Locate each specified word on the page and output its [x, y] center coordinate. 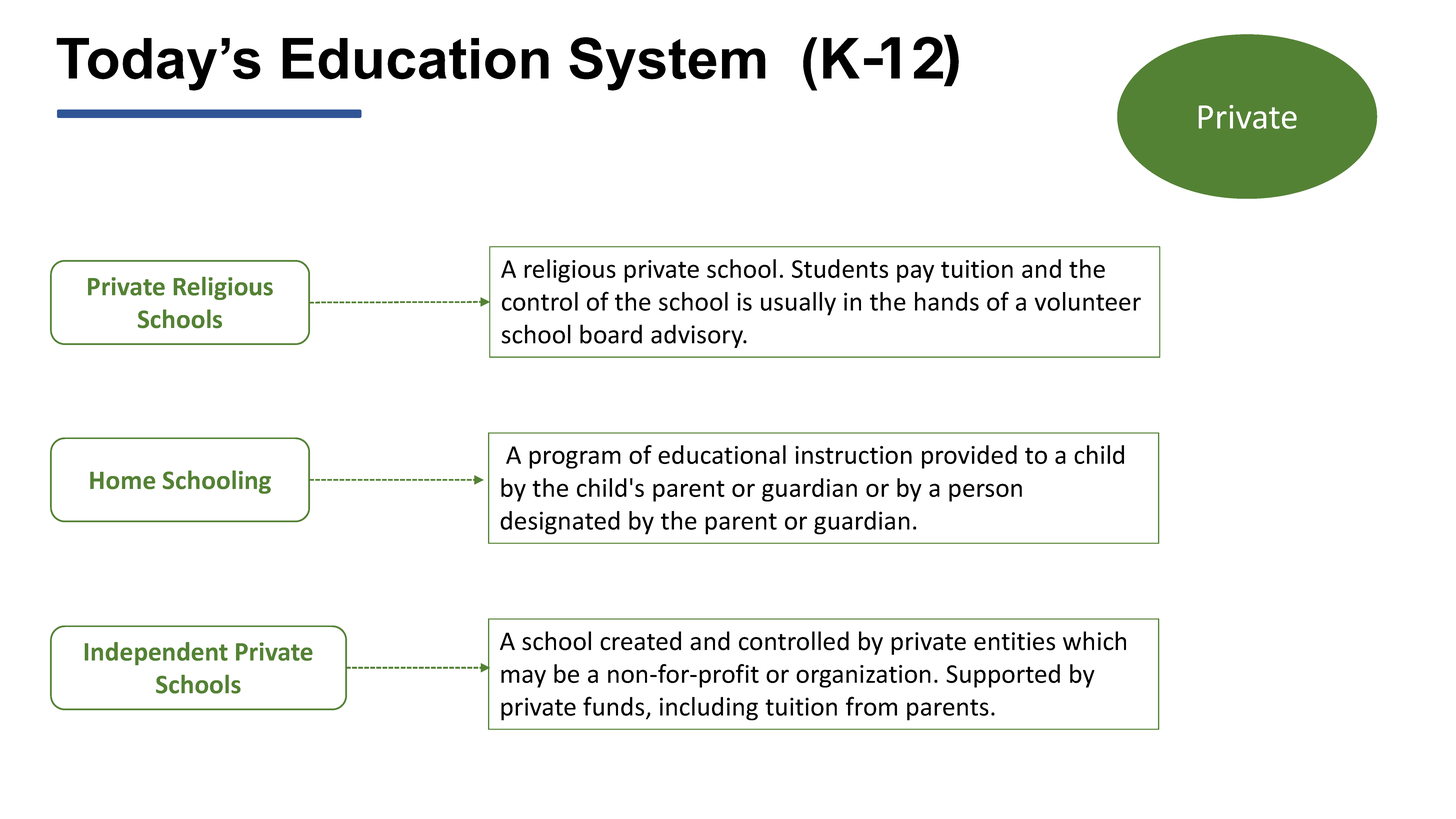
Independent [156, 653]
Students [840, 268]
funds [615, 707]
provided [969, 457]
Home [122, 480]
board [611, 334]
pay [915, 273]
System [667, 64]
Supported [1003, 676]
